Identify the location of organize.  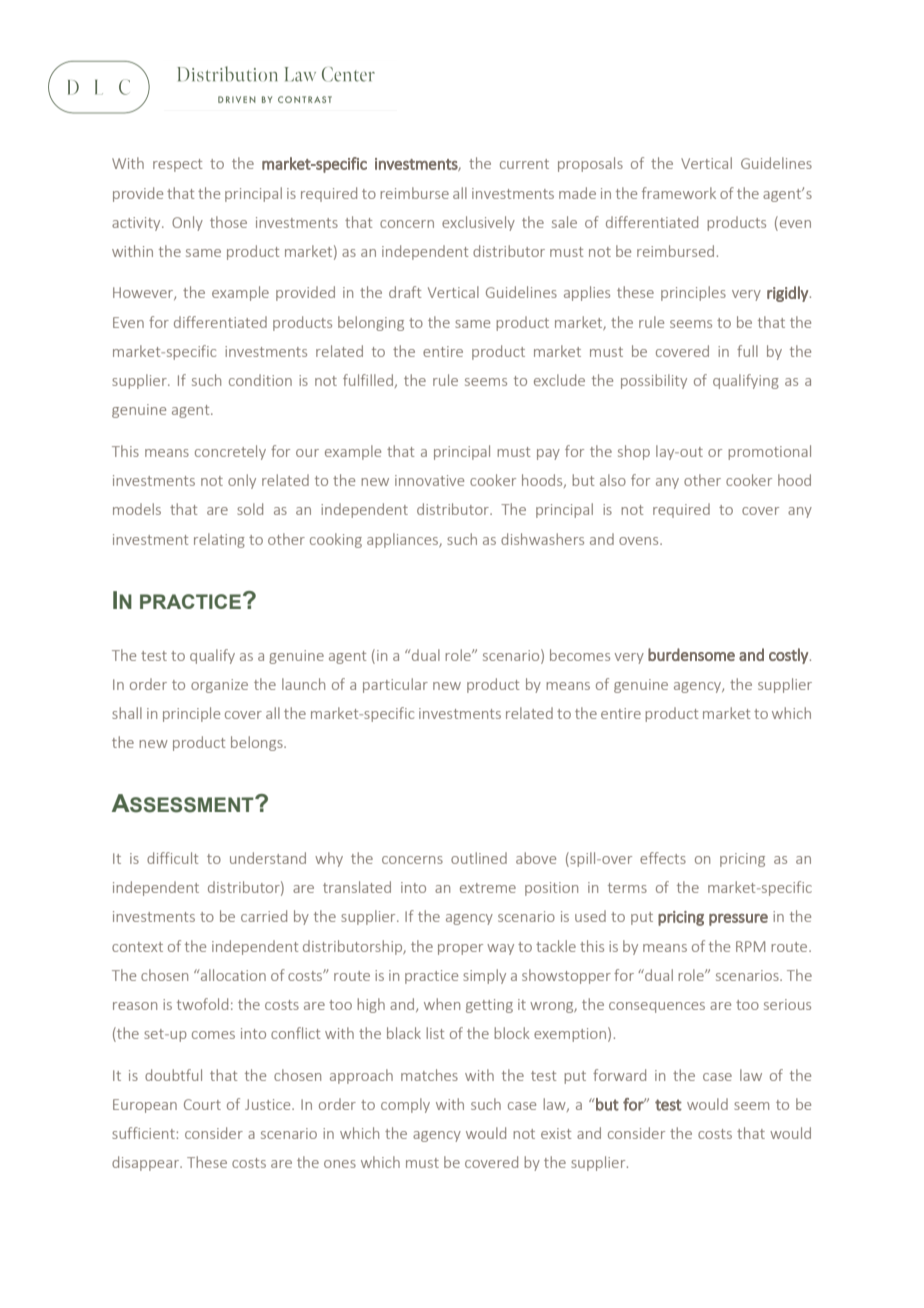
(219, 686).
